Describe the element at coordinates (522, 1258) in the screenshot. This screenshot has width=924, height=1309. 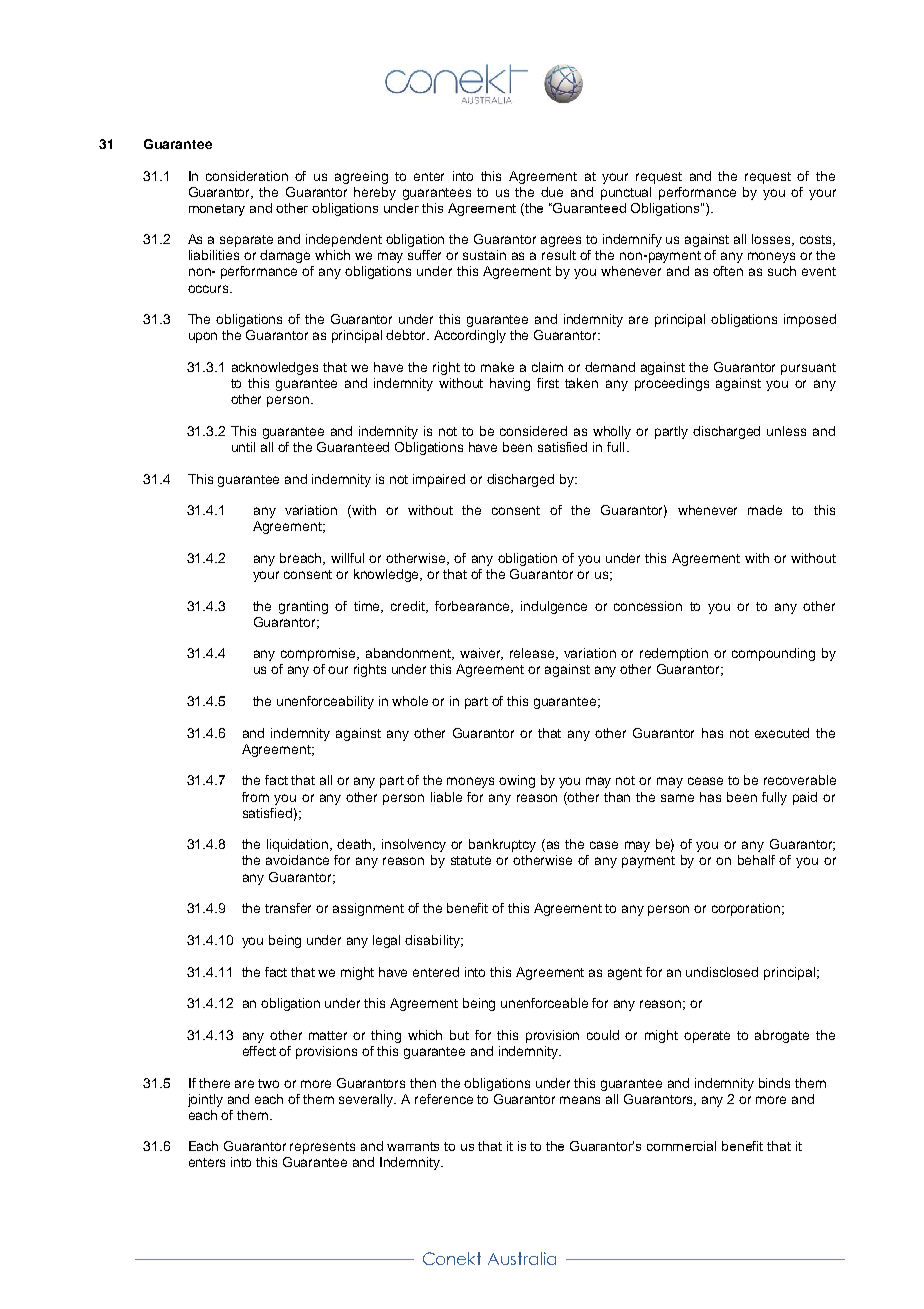
I see `Australia` at that location.
